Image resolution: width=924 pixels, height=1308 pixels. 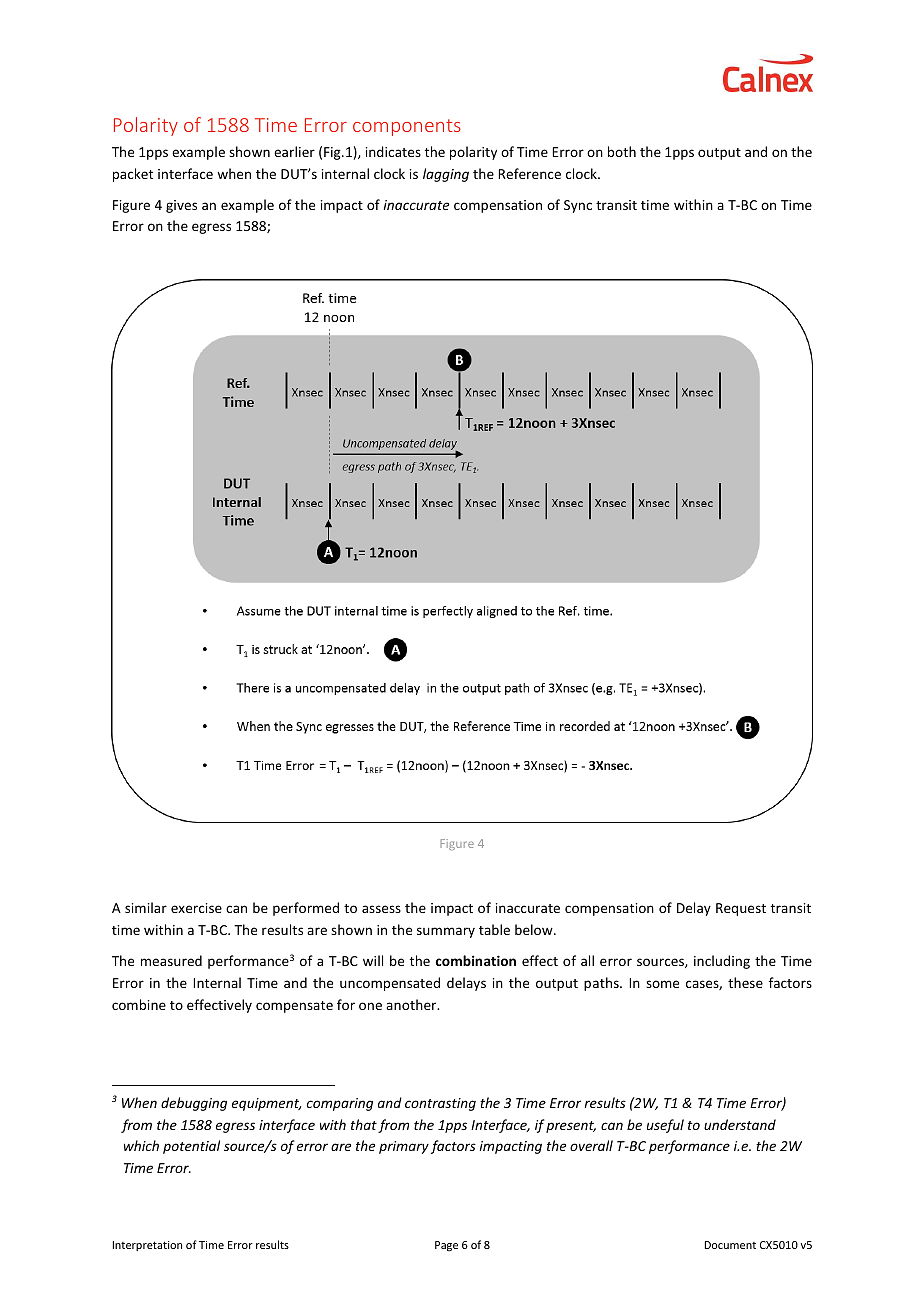 I want to click on measured, so click(x=171, y=960).
